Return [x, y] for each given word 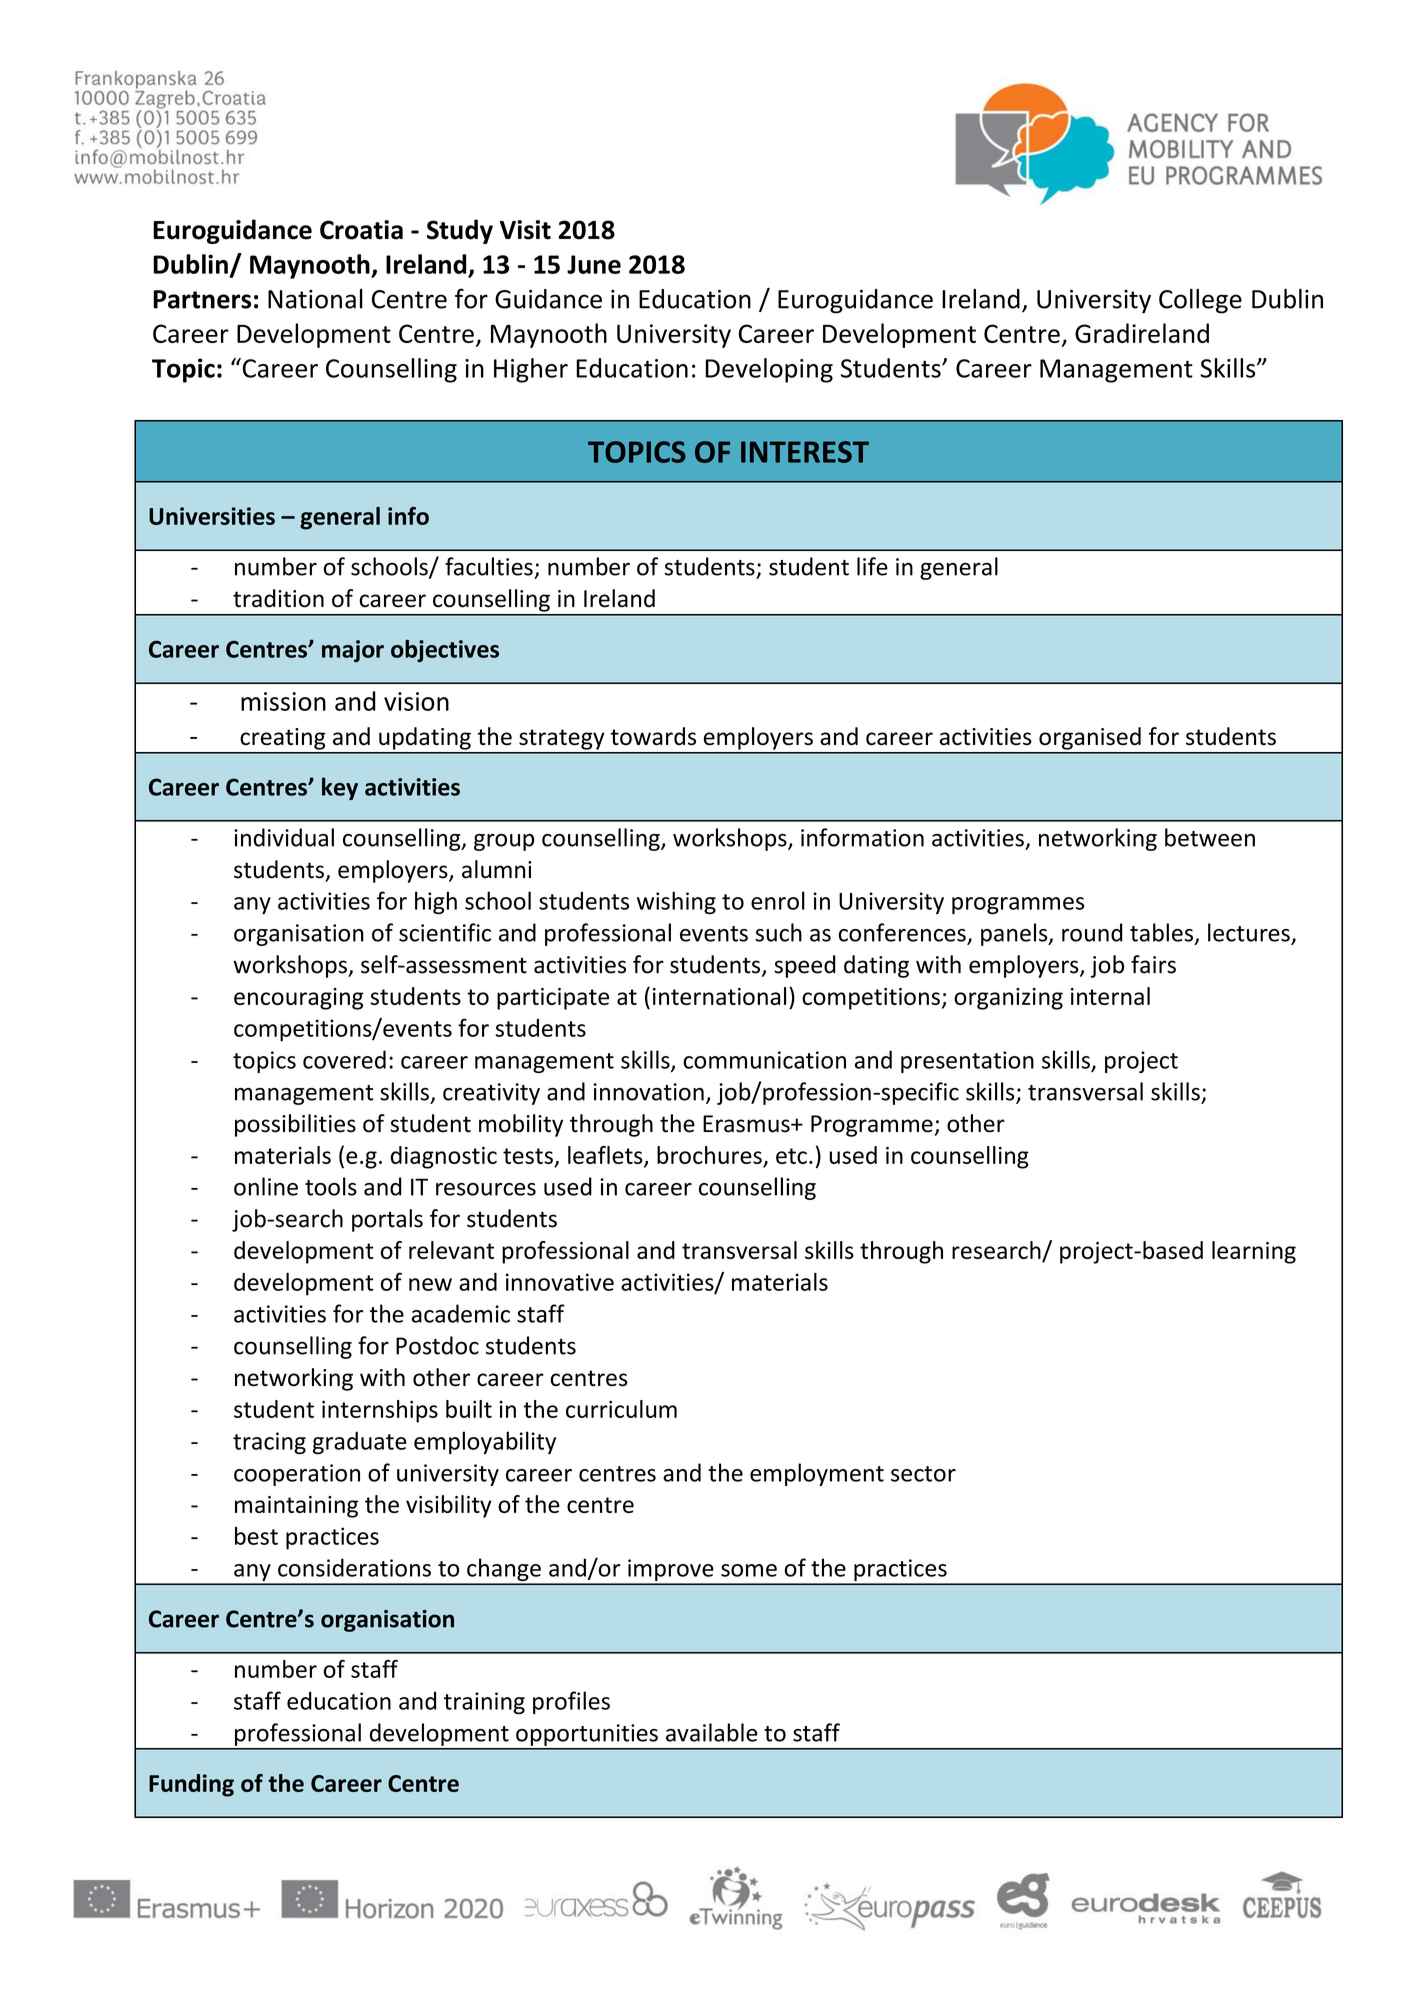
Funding [191, 1785]
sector [923, 1474]
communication [764, 1060]
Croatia [361, 230]
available [712, 1732]
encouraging [298, 999]
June [594, 264]
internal [1110, 996]
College [1200, 301]
